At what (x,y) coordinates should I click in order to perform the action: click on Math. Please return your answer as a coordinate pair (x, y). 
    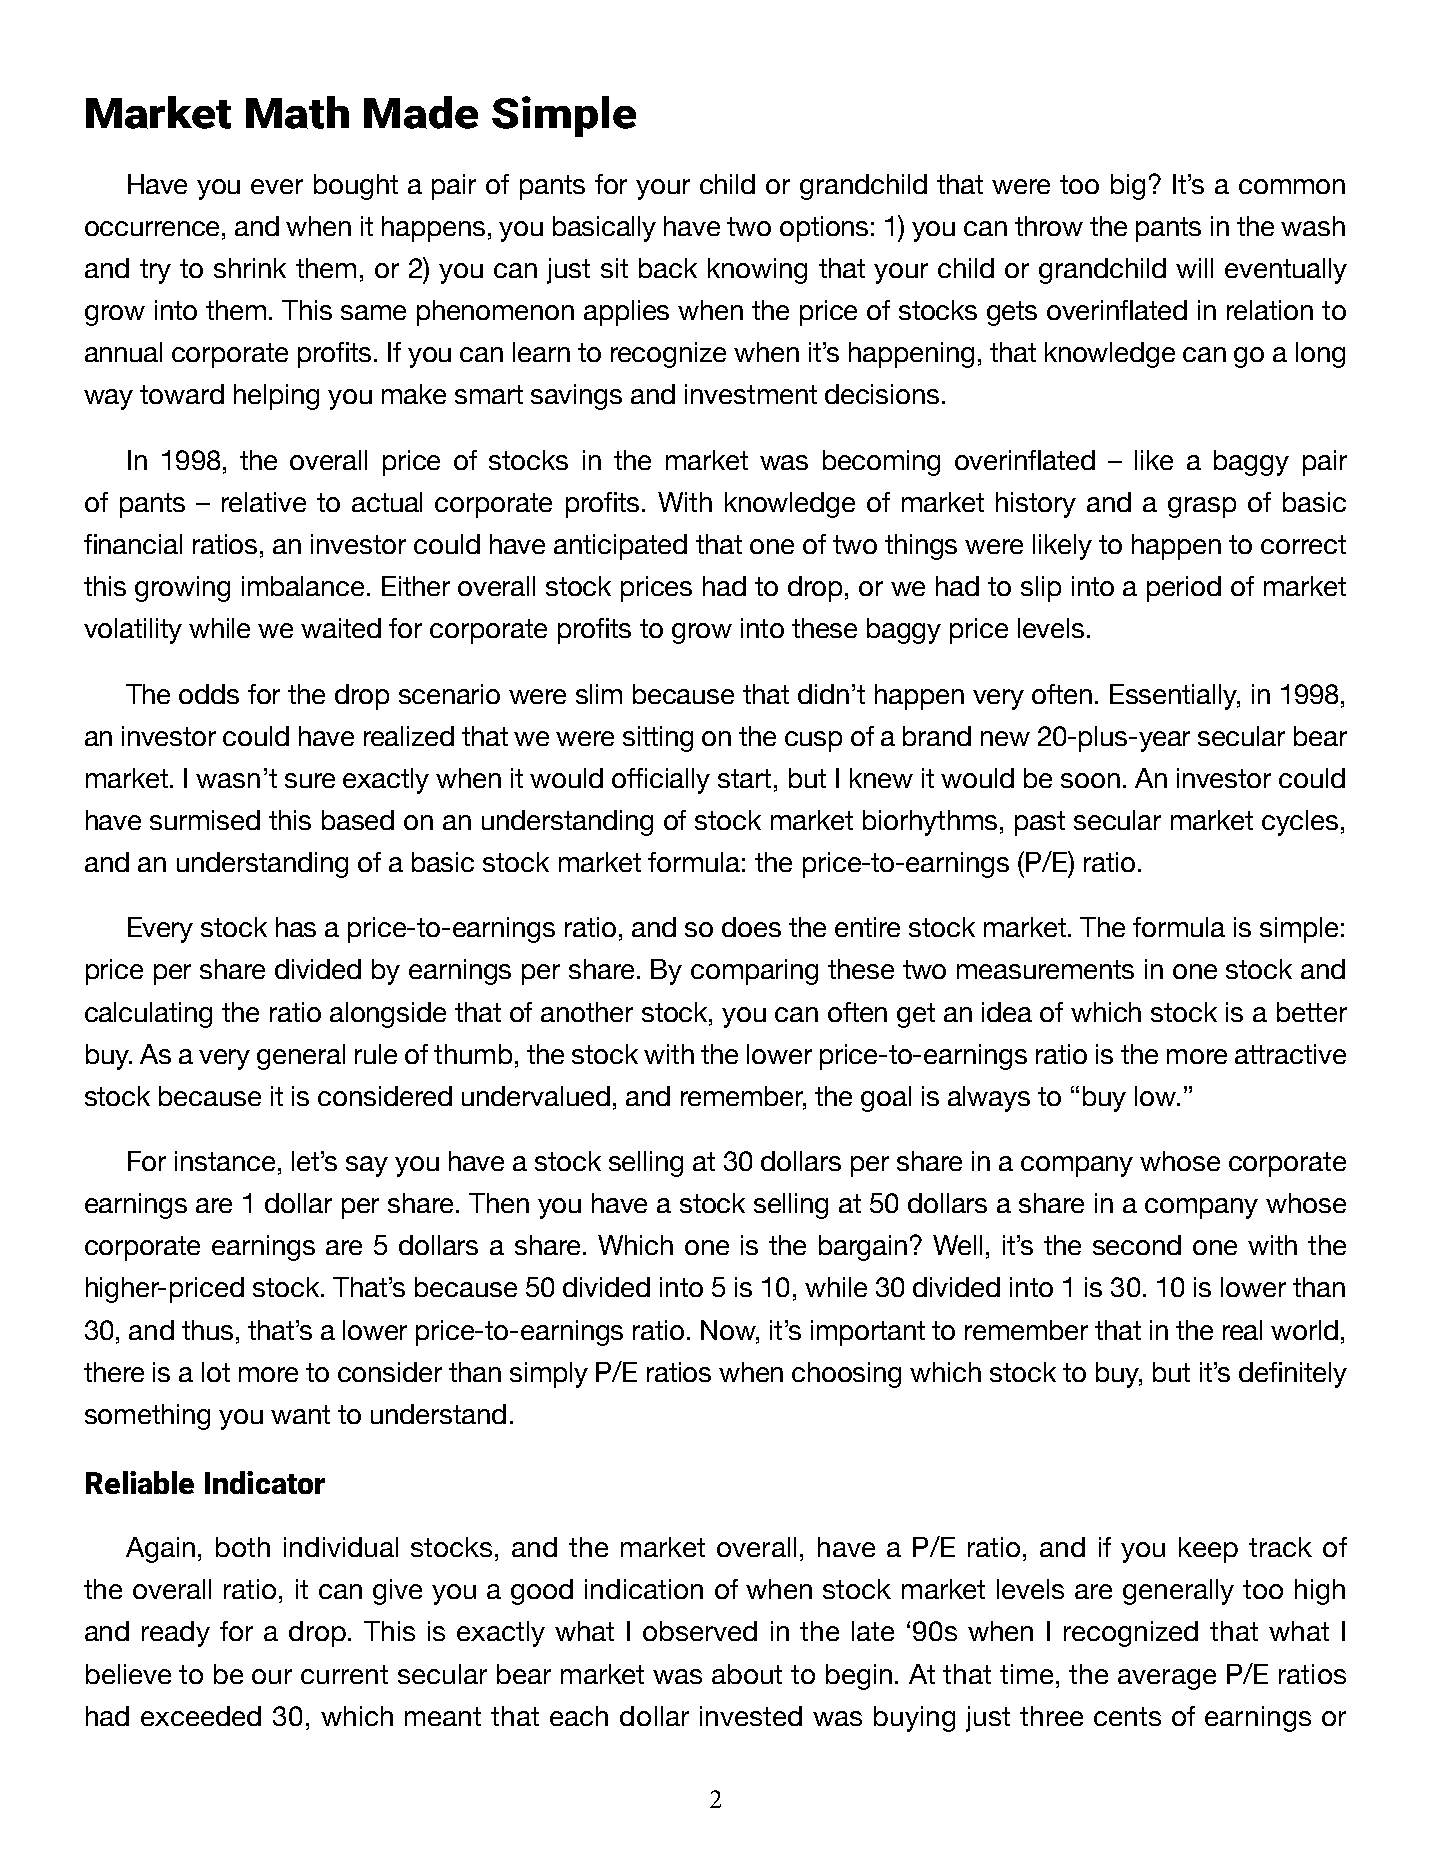
    Looking at the image, I should click on (297, 112).
